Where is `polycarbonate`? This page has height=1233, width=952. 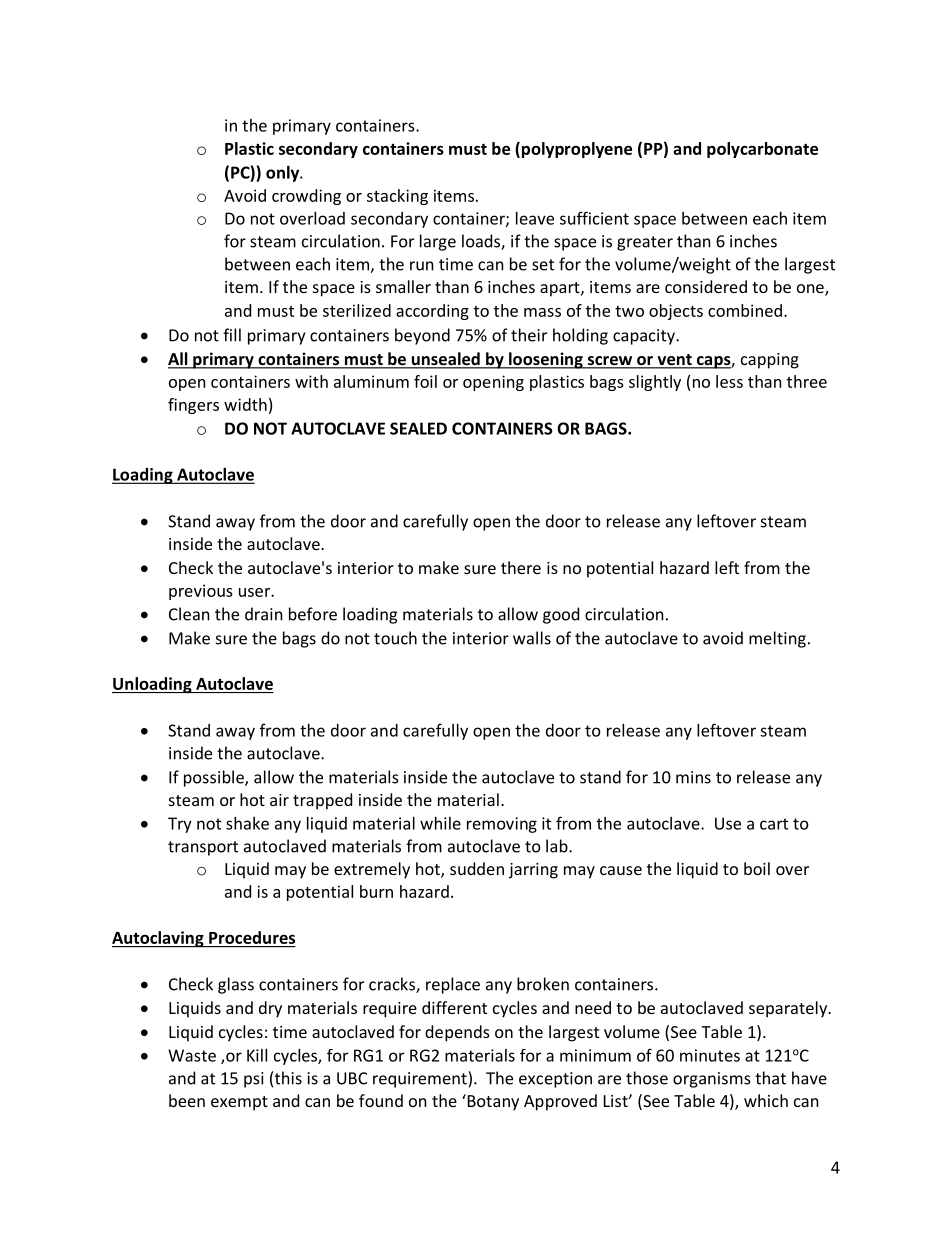
polycarbonate is located at coordinates (762, 150).
